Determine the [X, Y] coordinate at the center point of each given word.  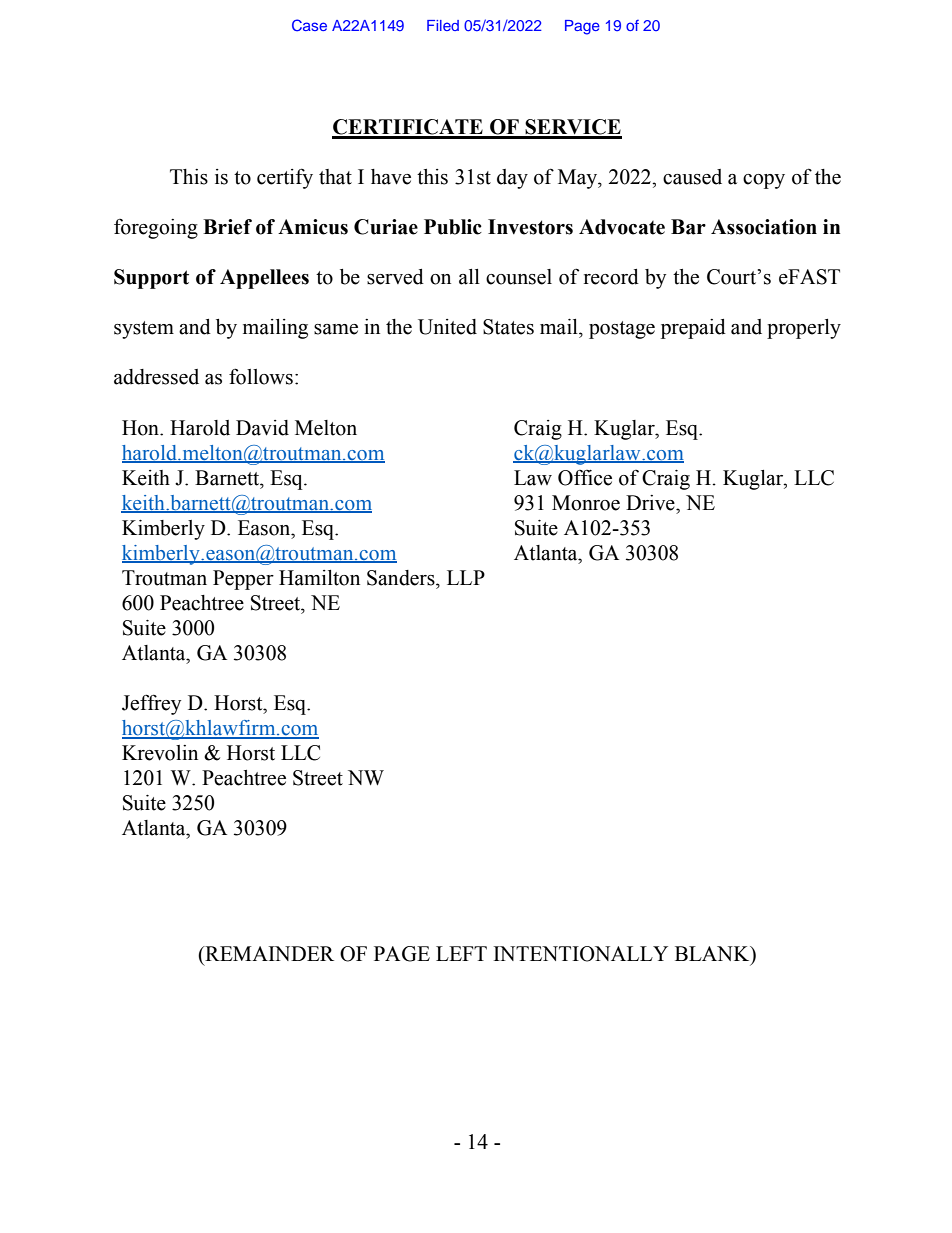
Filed [443, 25]
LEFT [461, 953]
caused [692, 177]
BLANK [713, 955]
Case [309, 25]
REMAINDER [268, 953]
